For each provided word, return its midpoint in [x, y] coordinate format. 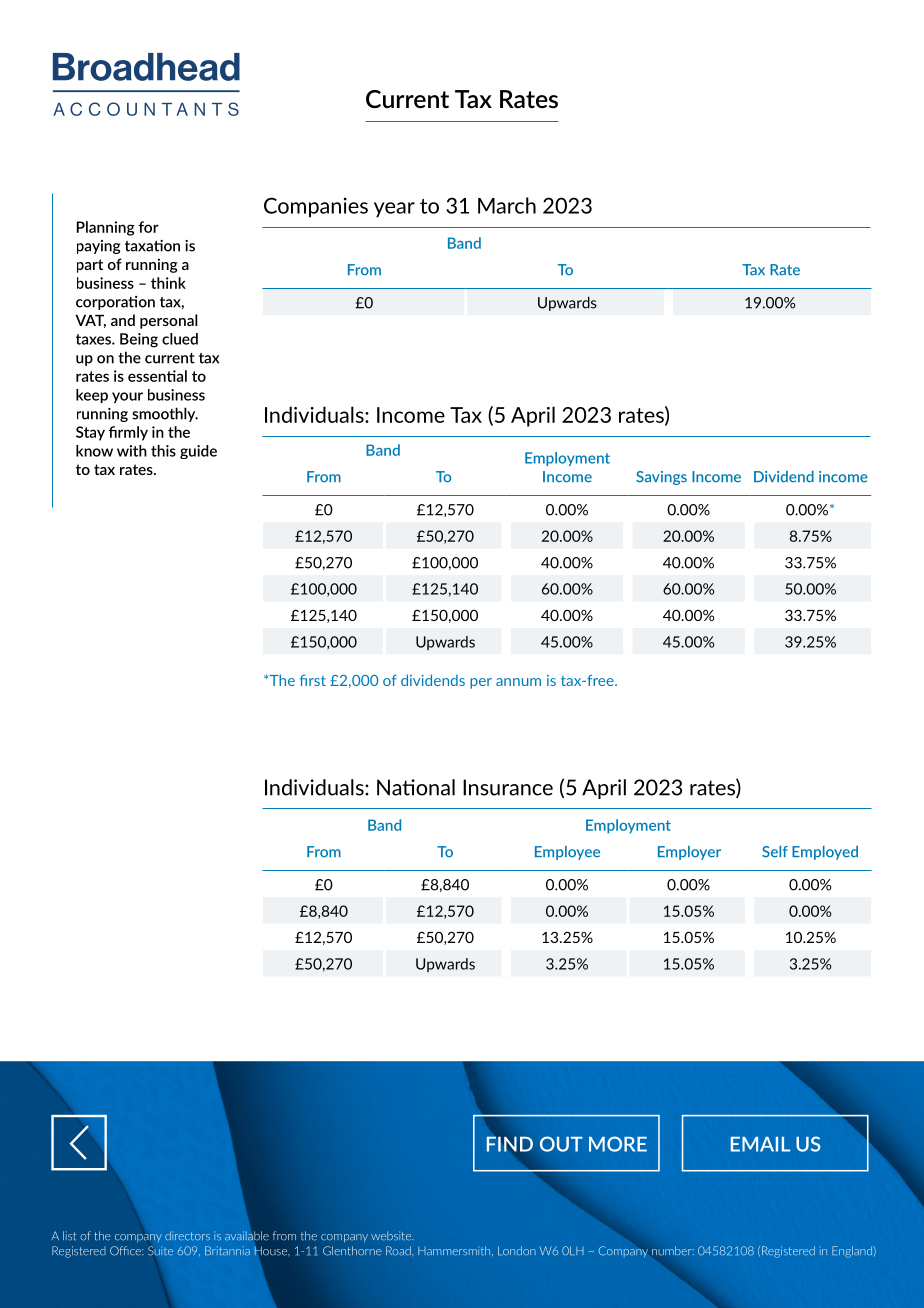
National [416, 787]
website [392, 1236]
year [394, 210]
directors [187, 1235]
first [313, 680]
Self [775, 852]
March [507, 205]
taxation [152, 246]
